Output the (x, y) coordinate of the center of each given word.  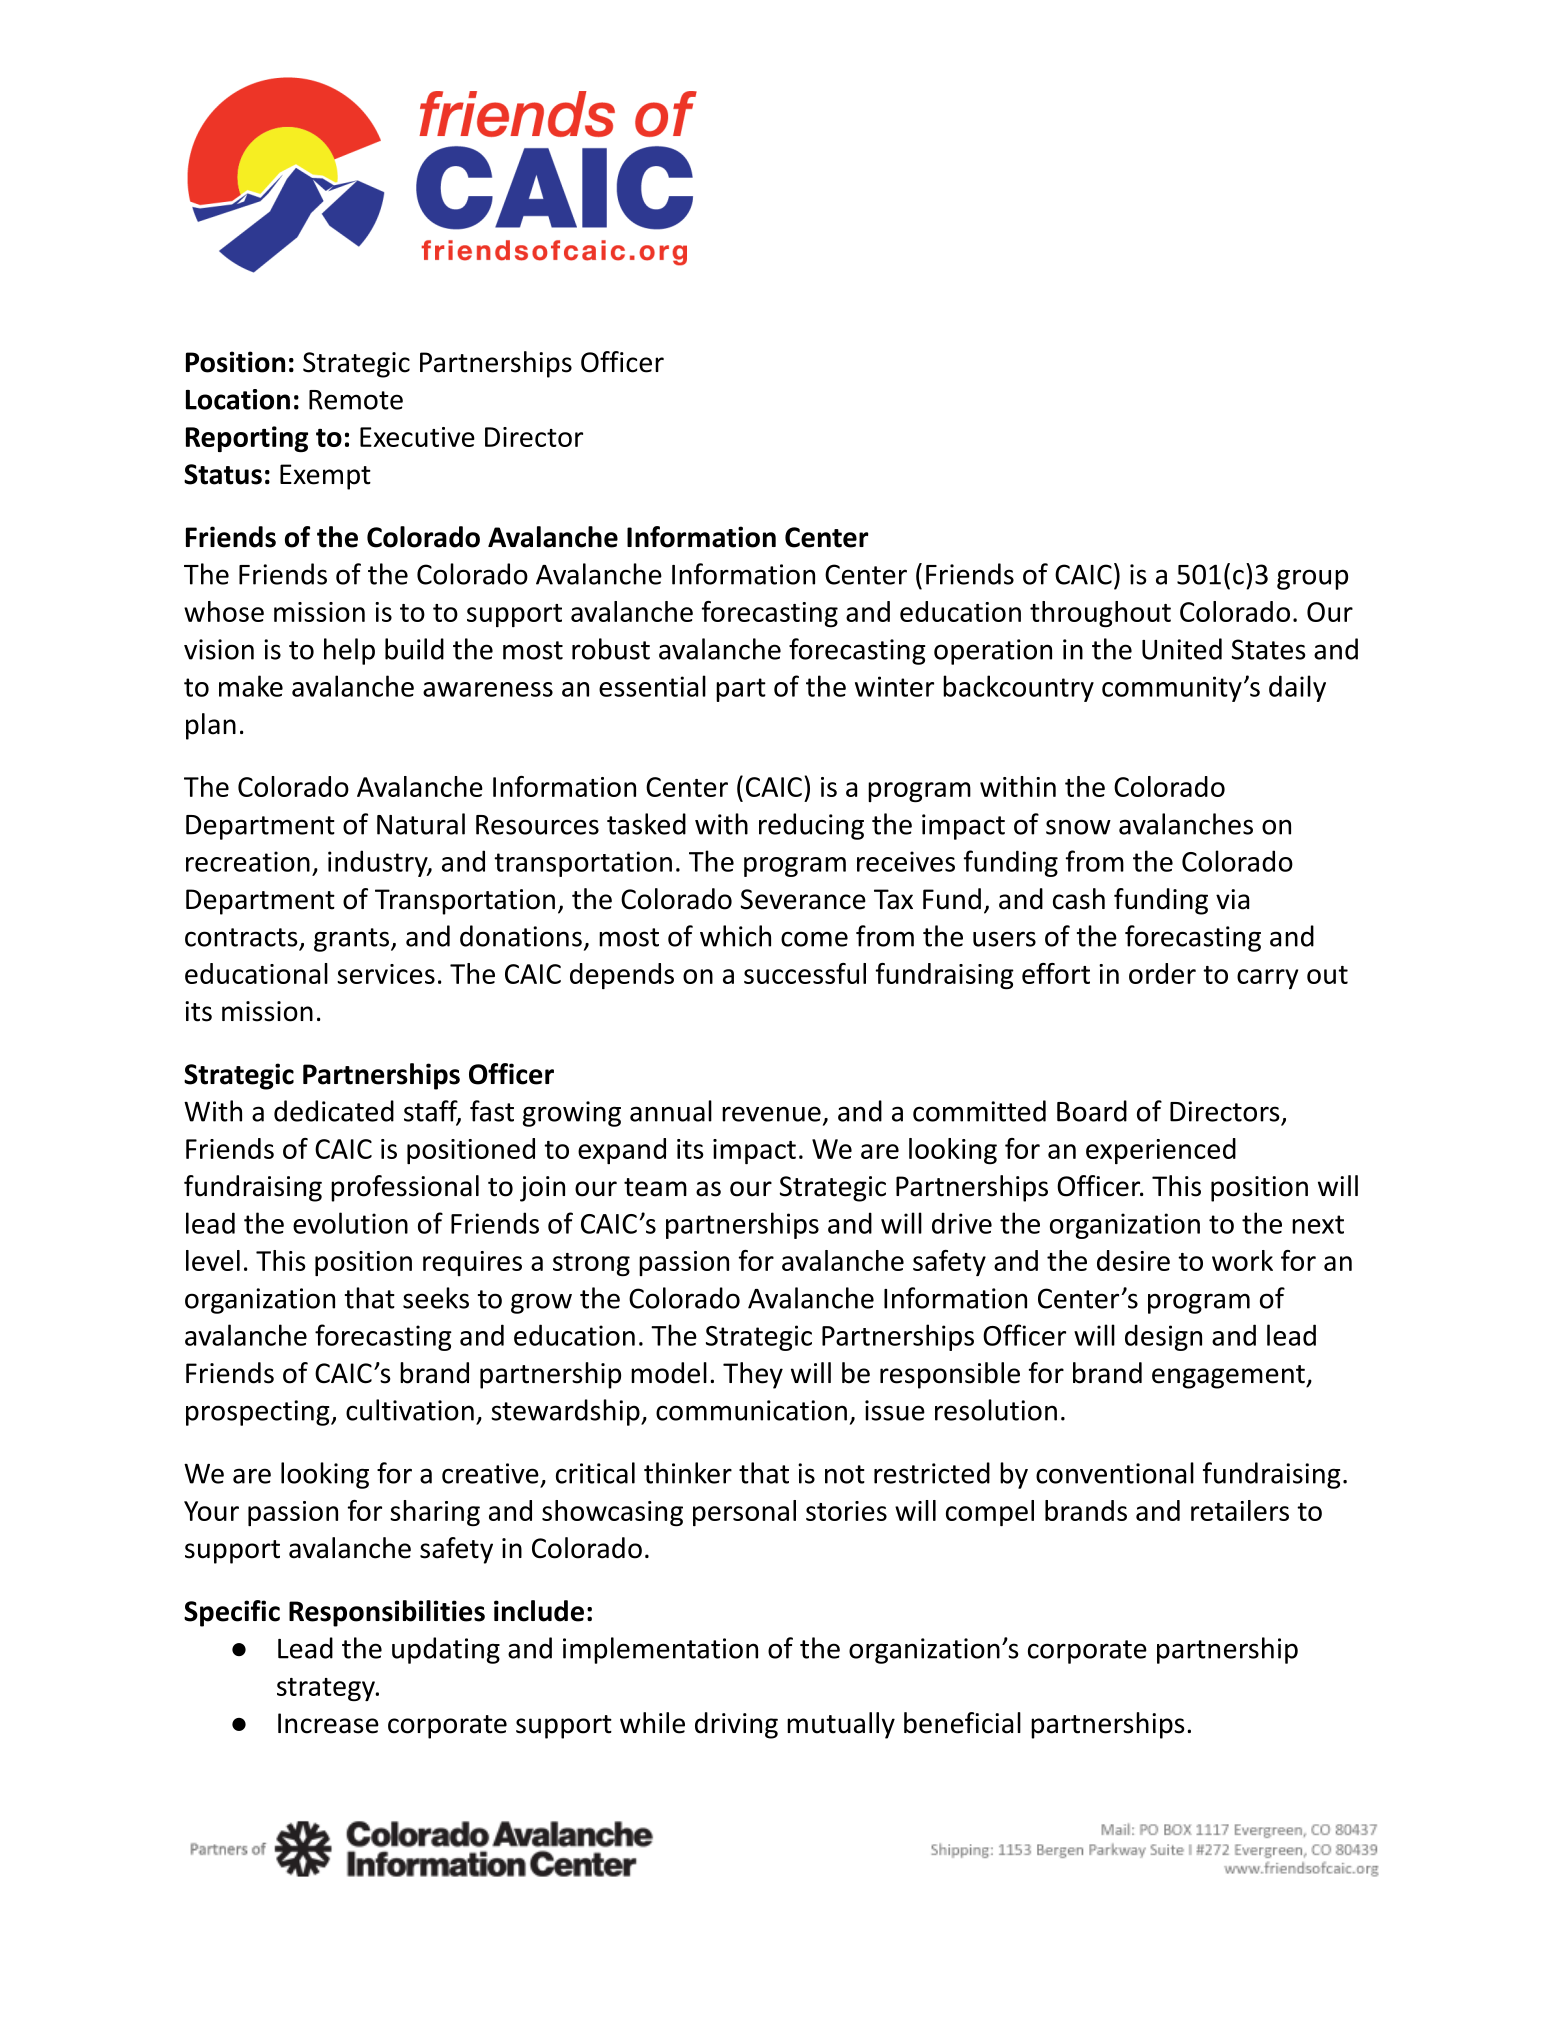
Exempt (325, 477)
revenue (771, 1114)
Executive (417, 437)
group (1312, 579)
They (753, 1375)
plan (211, 726)
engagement (1229, 1377)
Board (1092, 1111)
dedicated (334, 1111)
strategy (327, 1689)
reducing (811, 826)
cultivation (410, 1410)
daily (1297, 688)
